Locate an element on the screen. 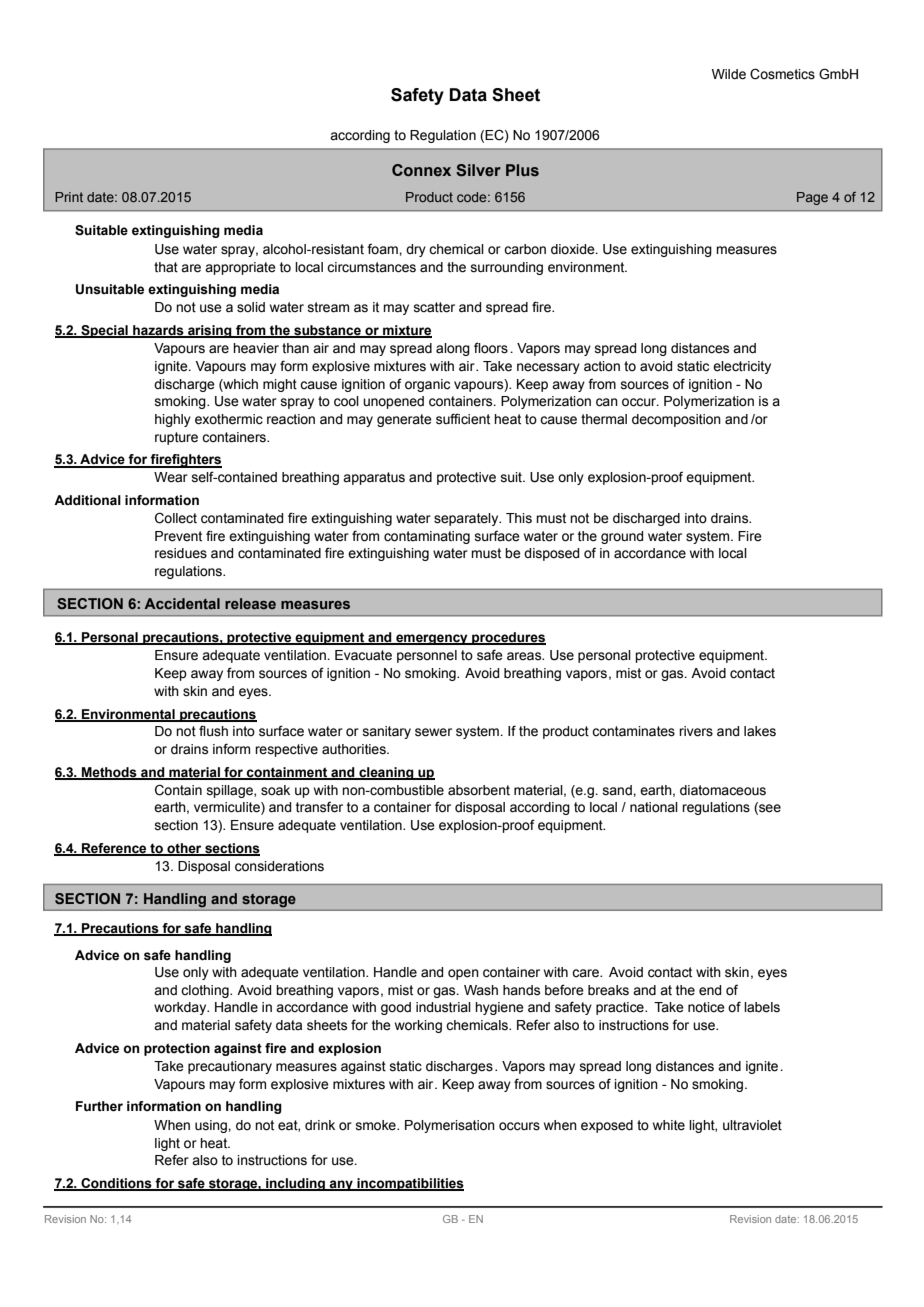 This screenshot has width=924, height=1307. decomposition is located at coordinates (676, 420).
